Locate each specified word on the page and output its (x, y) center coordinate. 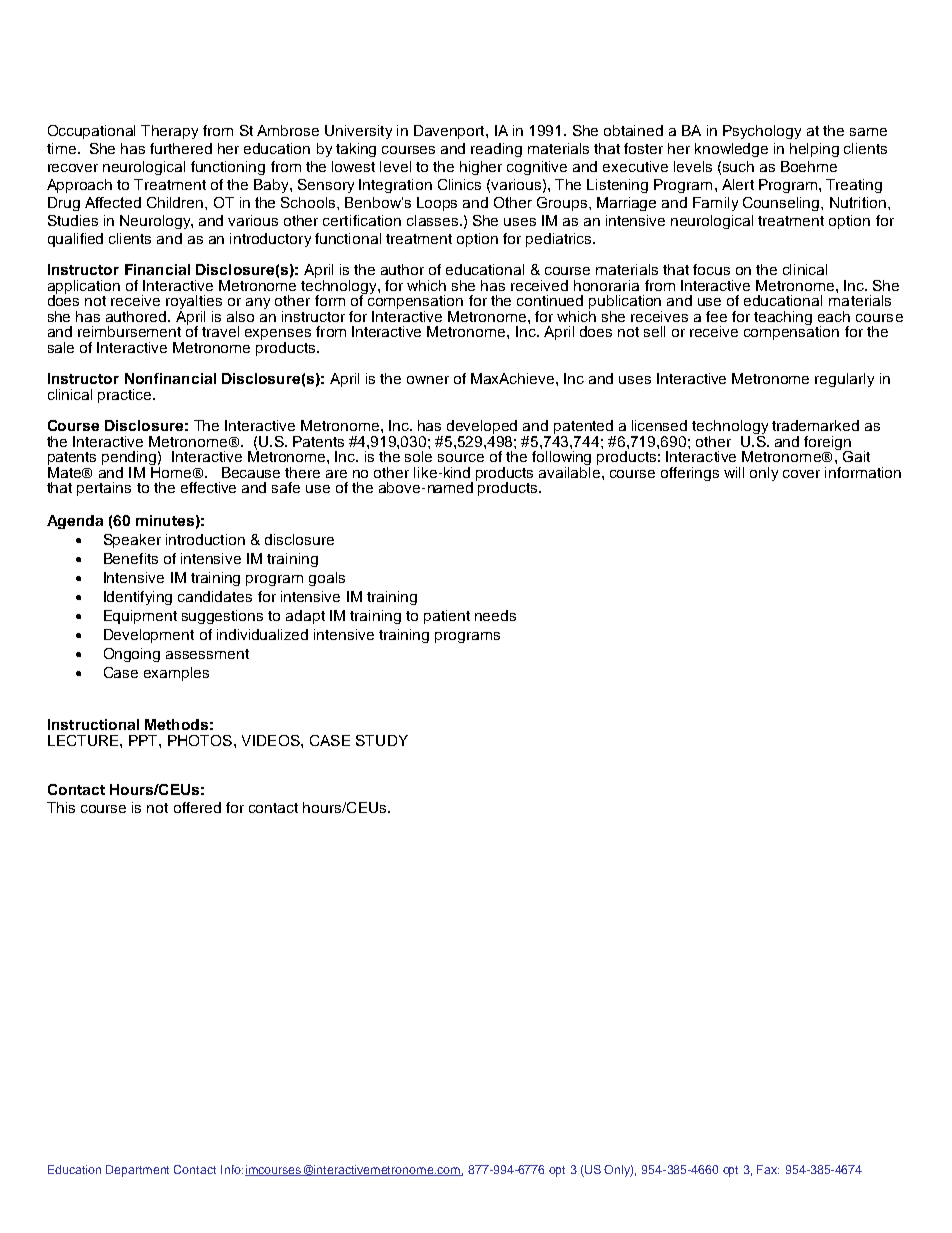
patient (447, 617)
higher (481, 168)
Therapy (169, 132)
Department (137, 1171)
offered (197, 807)
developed (481, 428)
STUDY (382, 740)
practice (126, 396)
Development (149, 636)
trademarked (815, 425)
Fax (768, 1169)
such (738, 166)
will (734, 472)
